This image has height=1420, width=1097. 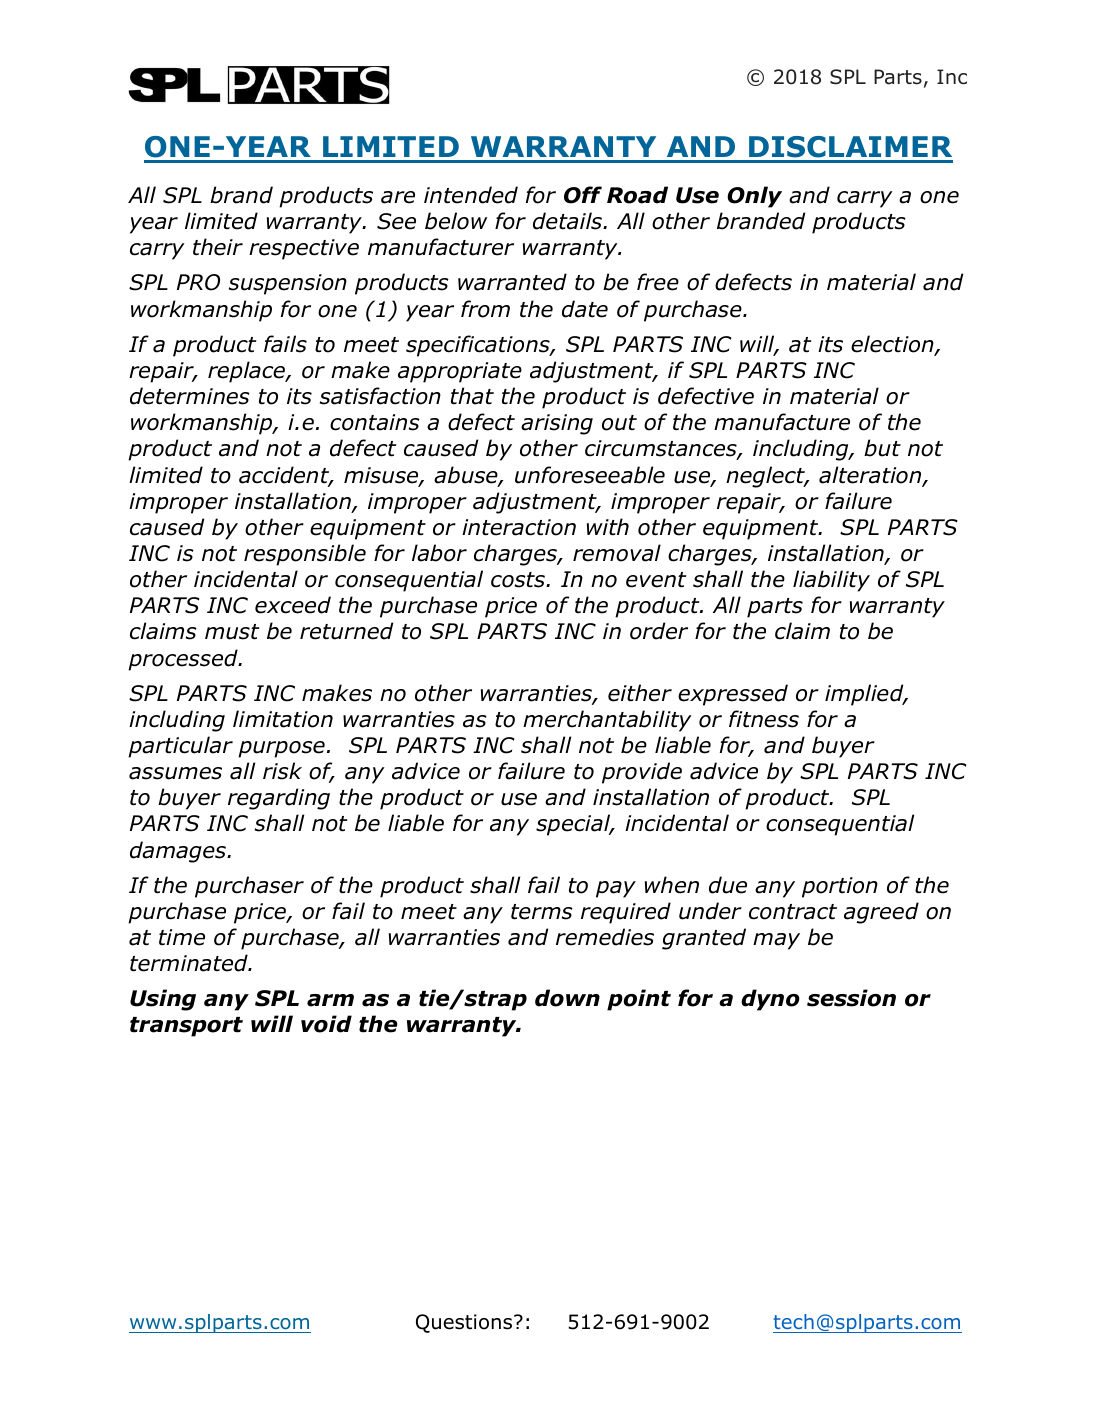 What do you see at coordinates (464, 1323) in the image?
I see `Questions` at bounding box center [464, 1323].
